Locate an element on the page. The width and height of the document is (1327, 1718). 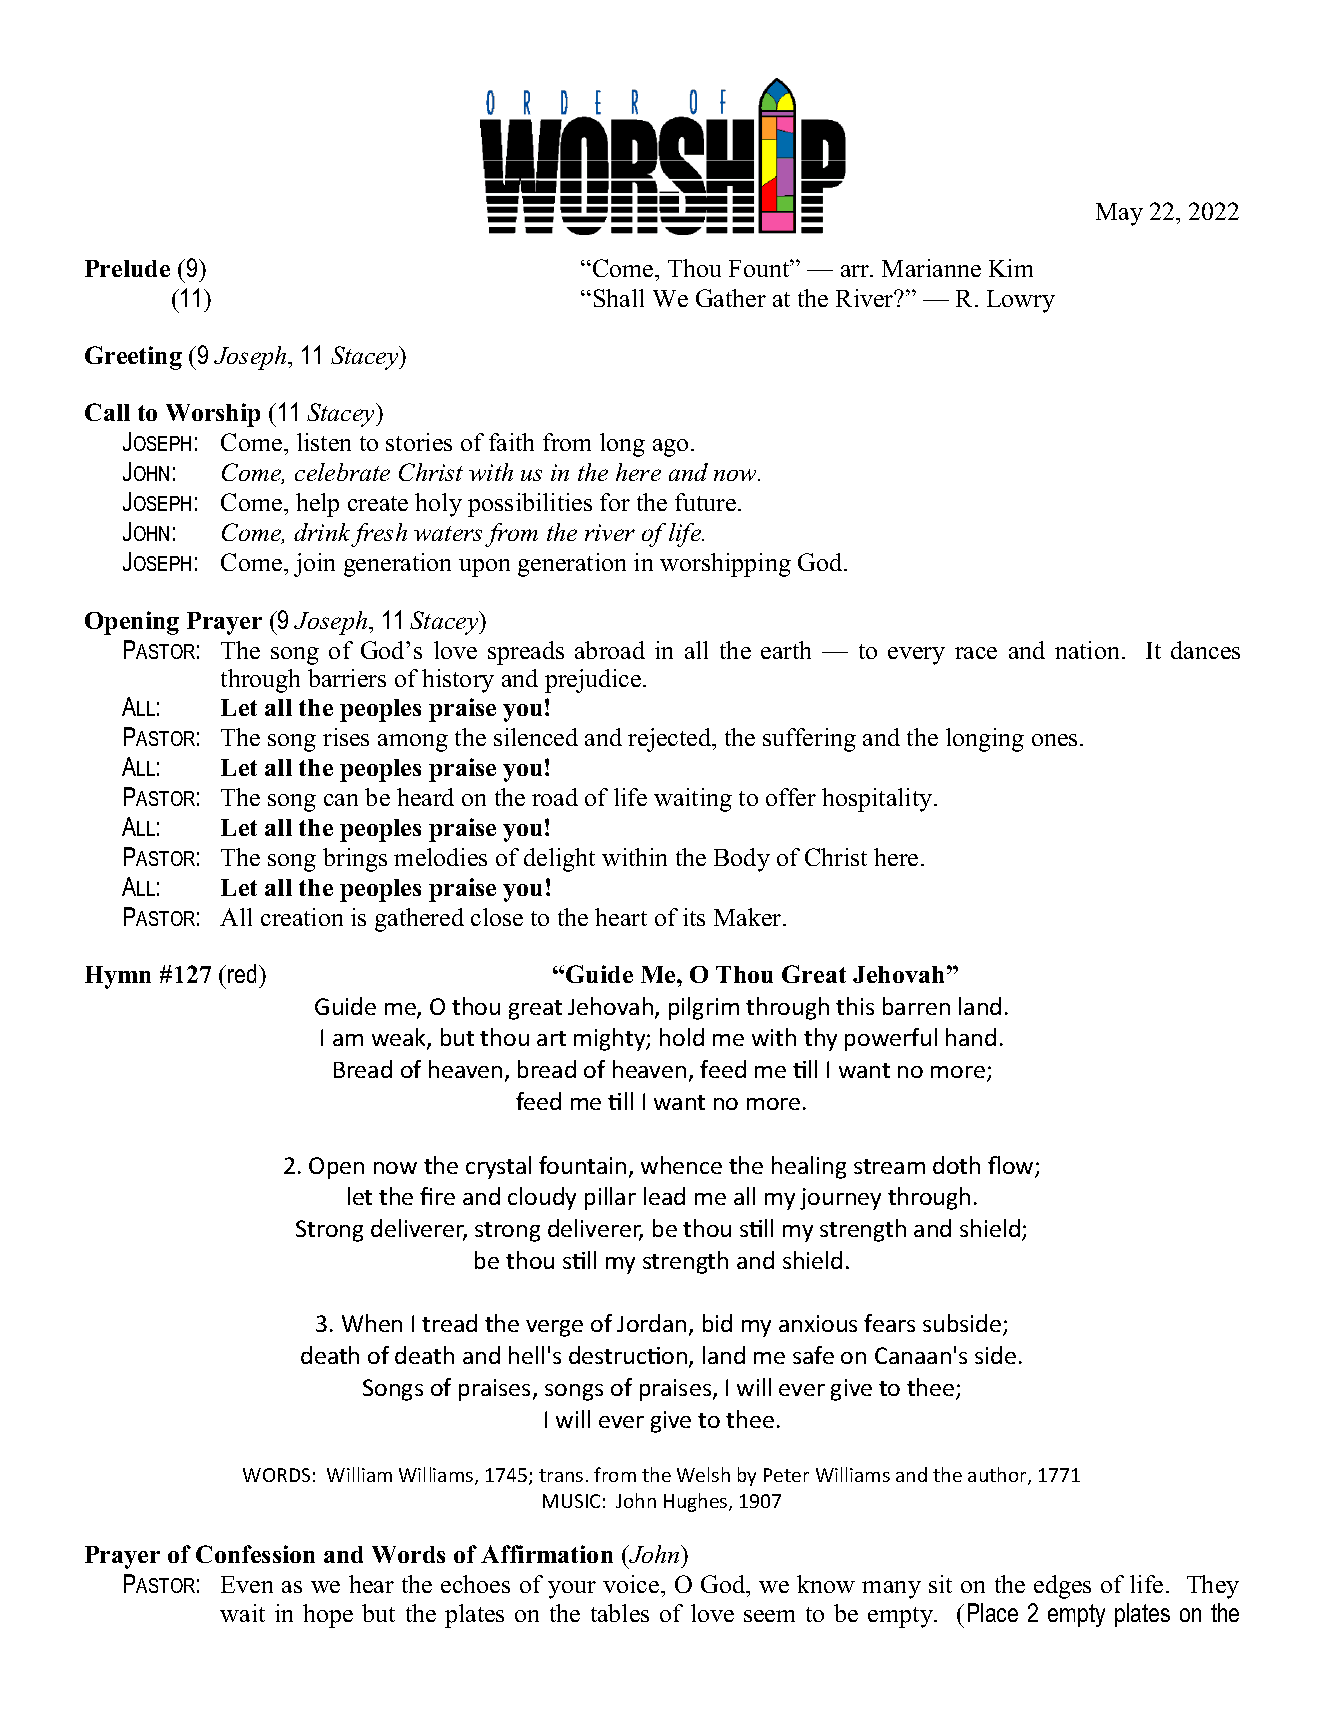
prejudice is located at coordinates (594, 681).
